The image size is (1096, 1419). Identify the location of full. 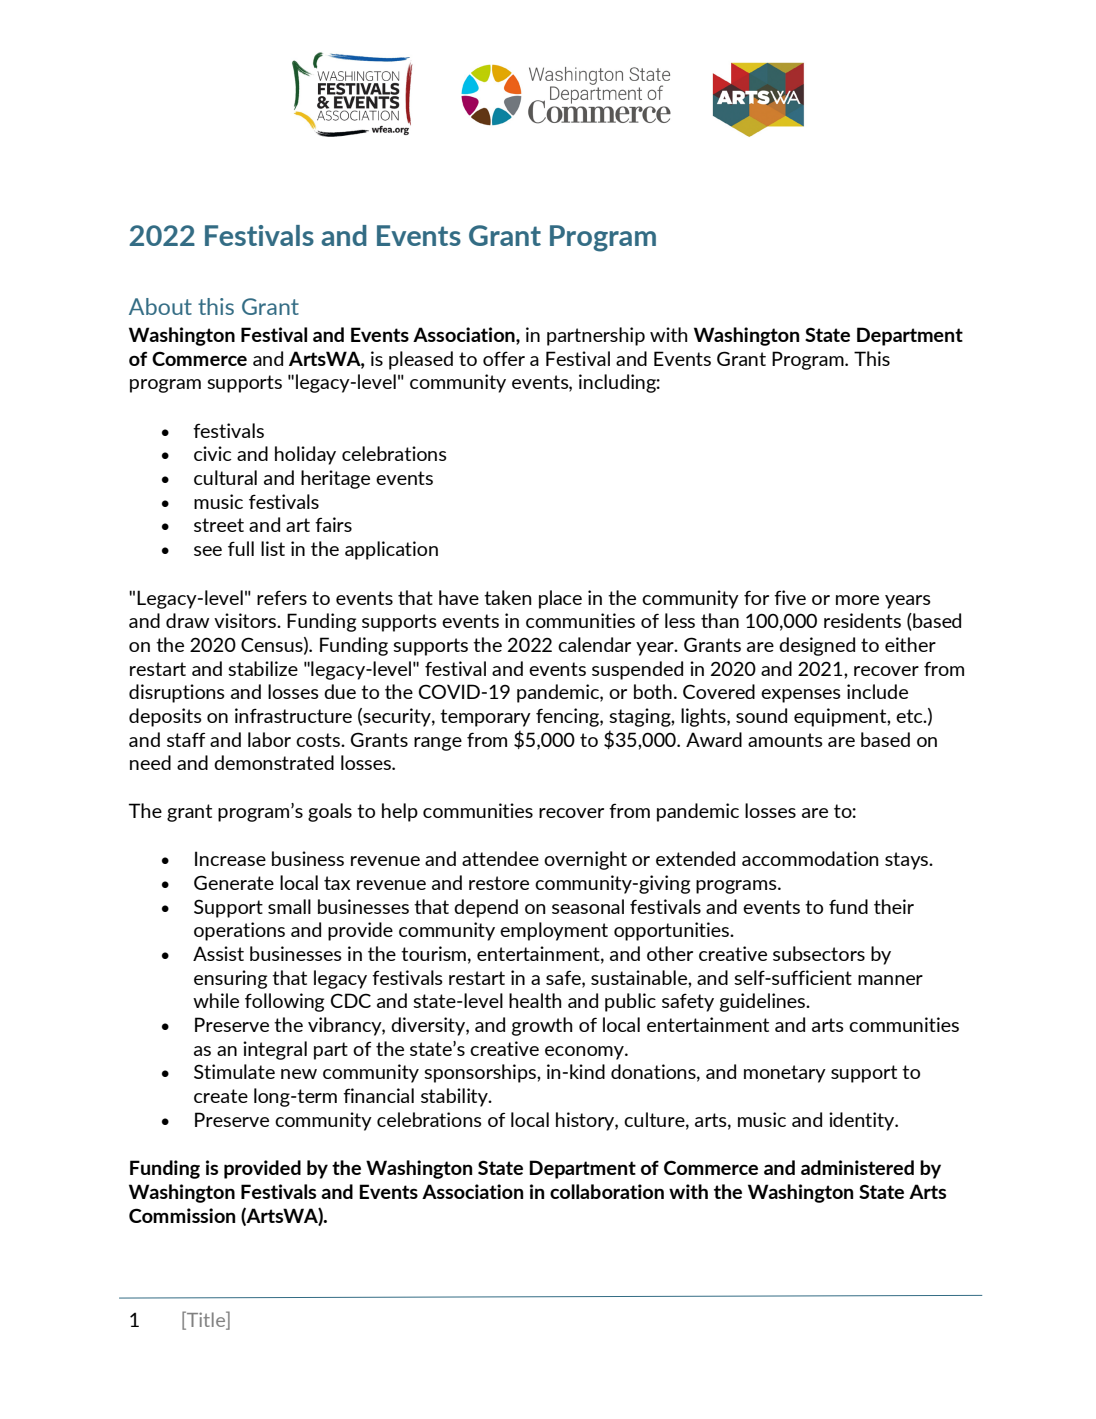
(241, 548).
